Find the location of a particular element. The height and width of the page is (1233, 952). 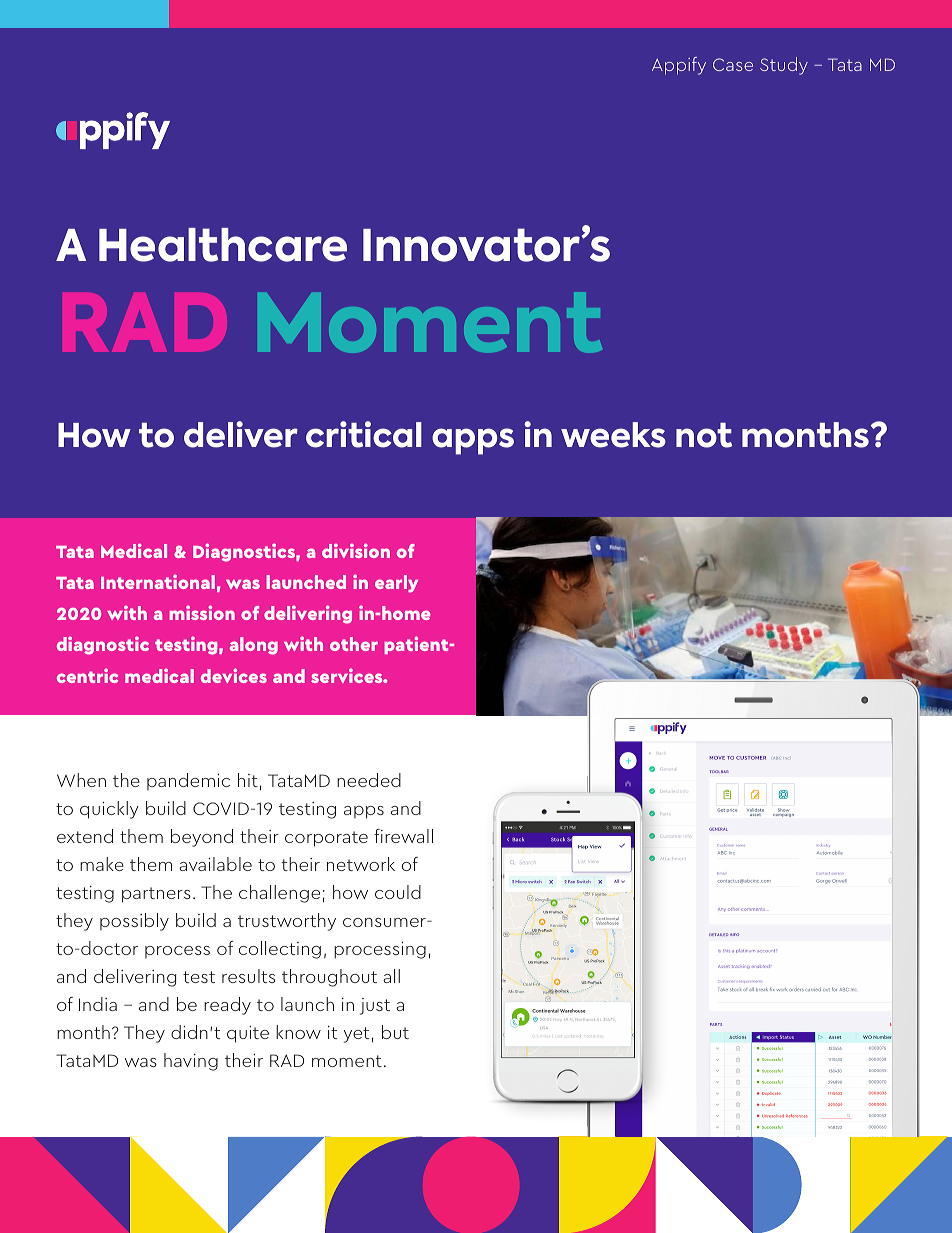

not is located at coordinates (704, 435).
